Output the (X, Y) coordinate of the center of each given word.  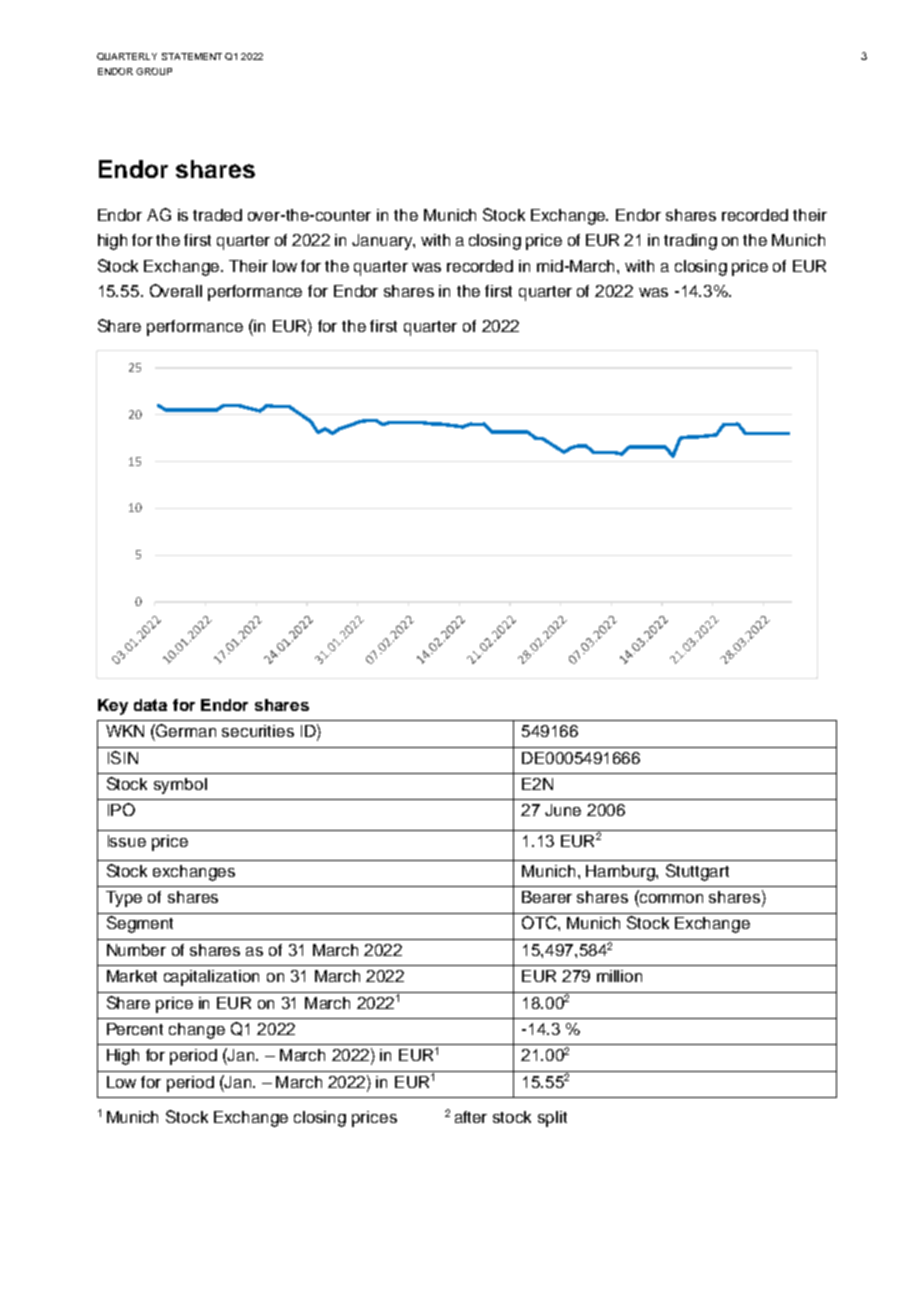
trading (690, 242)
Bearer (547, 897)
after (471, 1117)
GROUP (154, 71)
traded (217, 215)
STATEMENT (192, 56)
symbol (180, 786)
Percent (135, 1029)
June (563, 810)
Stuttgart (697, 872)
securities (258, 731)
